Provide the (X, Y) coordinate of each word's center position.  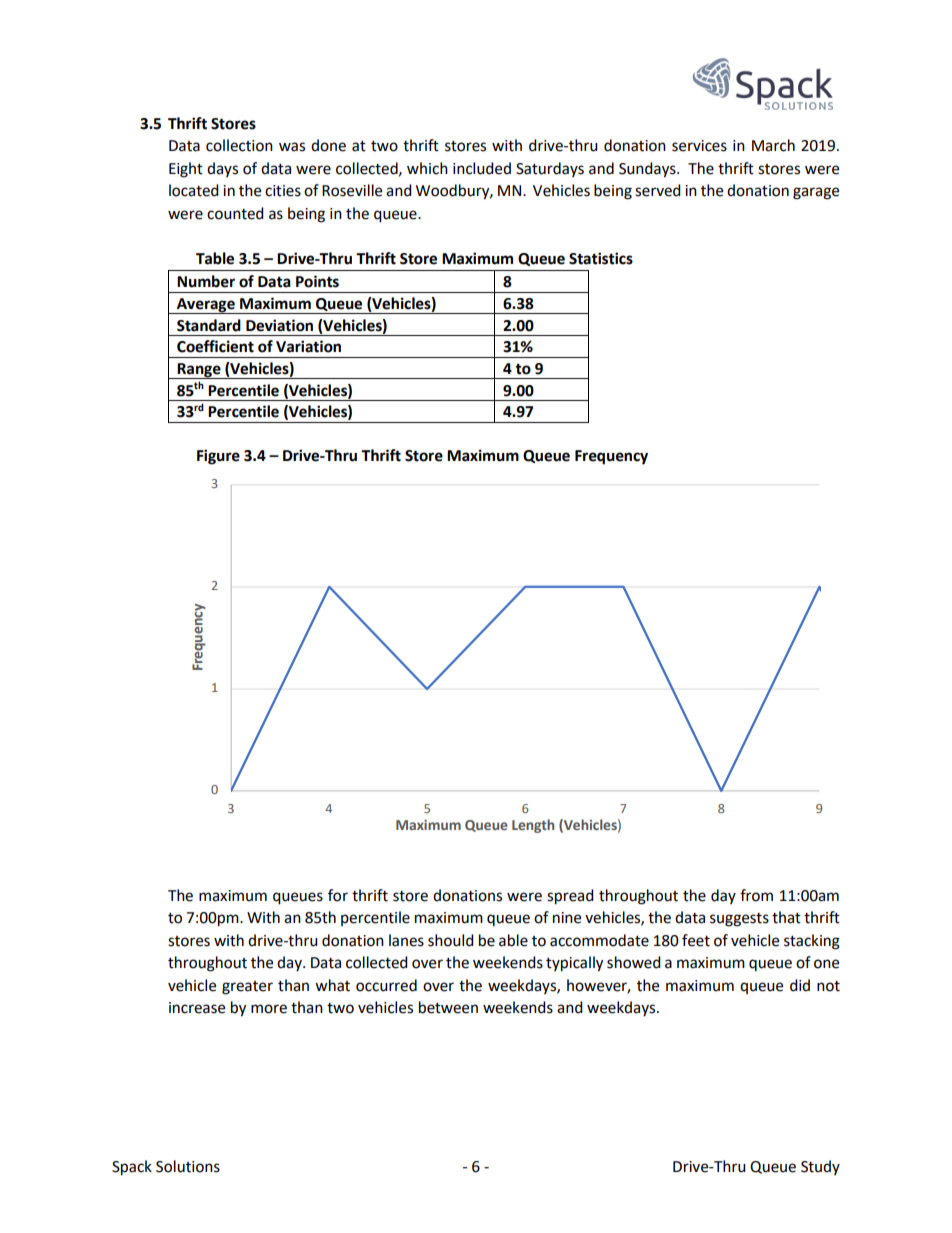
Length (533, 826)
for (338, 895)
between (448, 1007)
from (756, 895)
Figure (218, 457)
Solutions (188, 1166)
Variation (308, 346)
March (773, 145)
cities (283, 191)
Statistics (601, 258)
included (482, 168)
